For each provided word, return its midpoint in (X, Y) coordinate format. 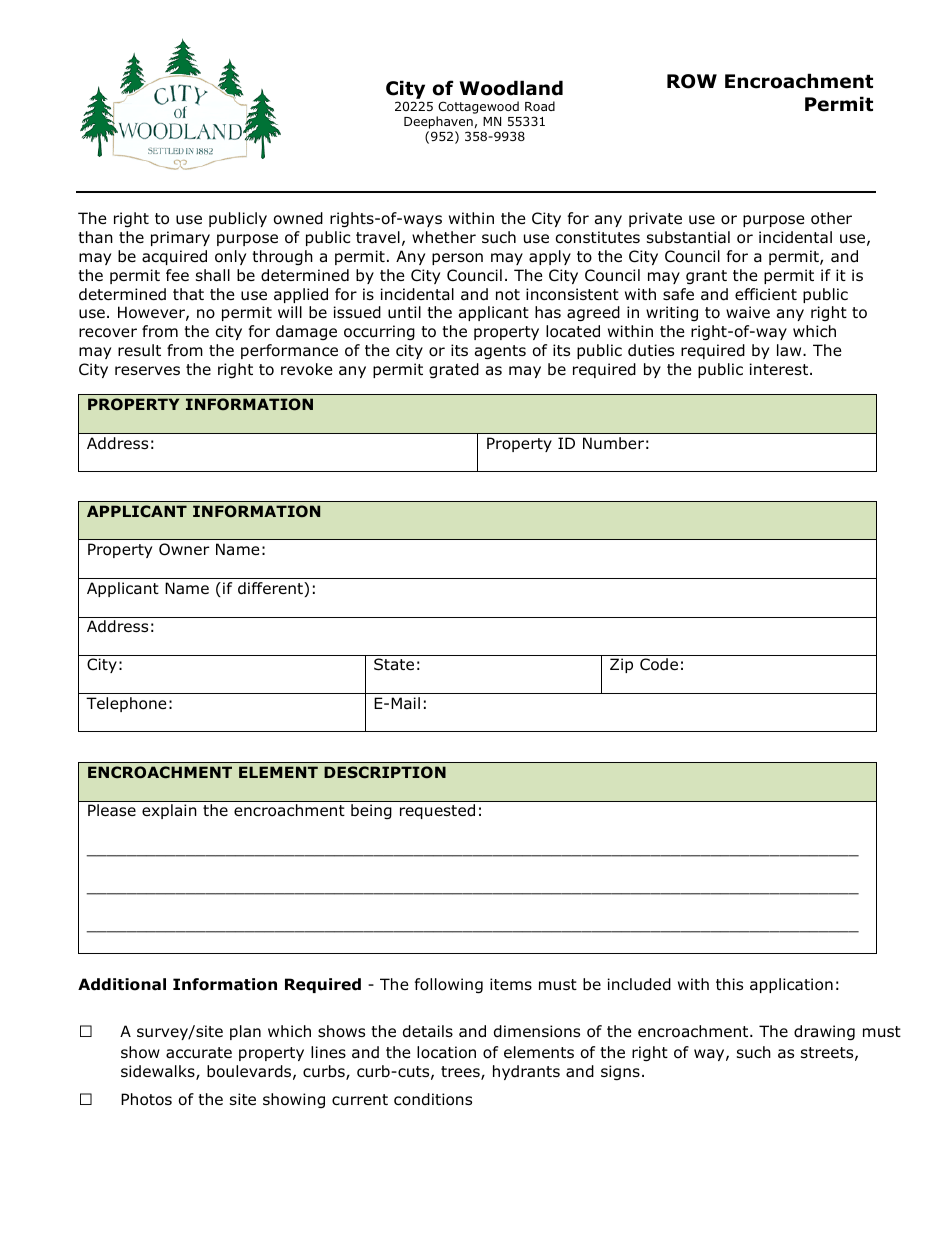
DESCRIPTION (385, 772)
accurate (199, 1053)
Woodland (511, 88)
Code (659, 664)
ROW (692, 81)
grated (454, 370)
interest (780, 369)
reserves (147, 370)
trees (461, 1073)
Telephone (126, 704)
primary (180, 238)
